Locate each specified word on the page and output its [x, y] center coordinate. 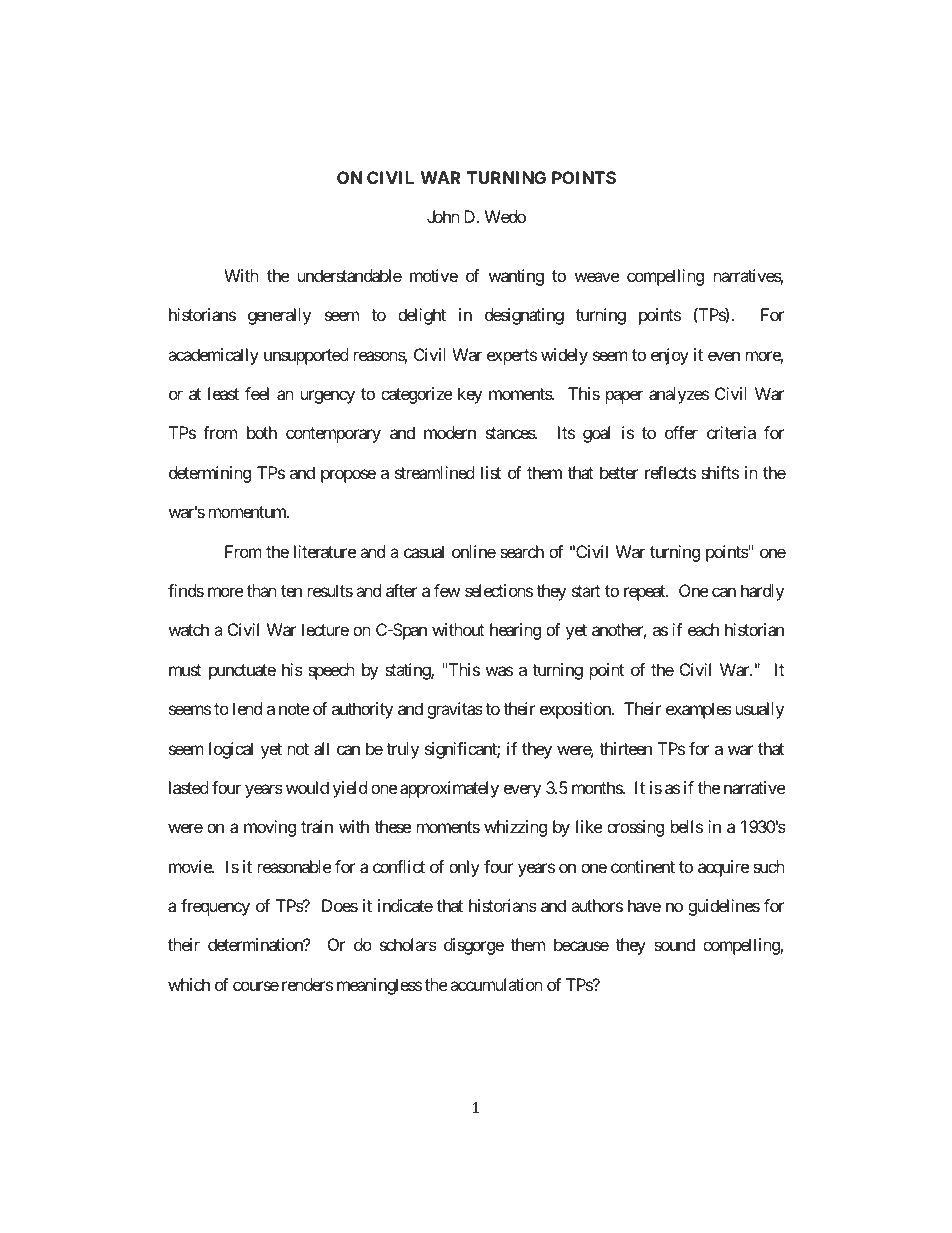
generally [279, 316]
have [644, 905]
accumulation [496, 984]
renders [307, 984]
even [724, 356]
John [443, 216]
